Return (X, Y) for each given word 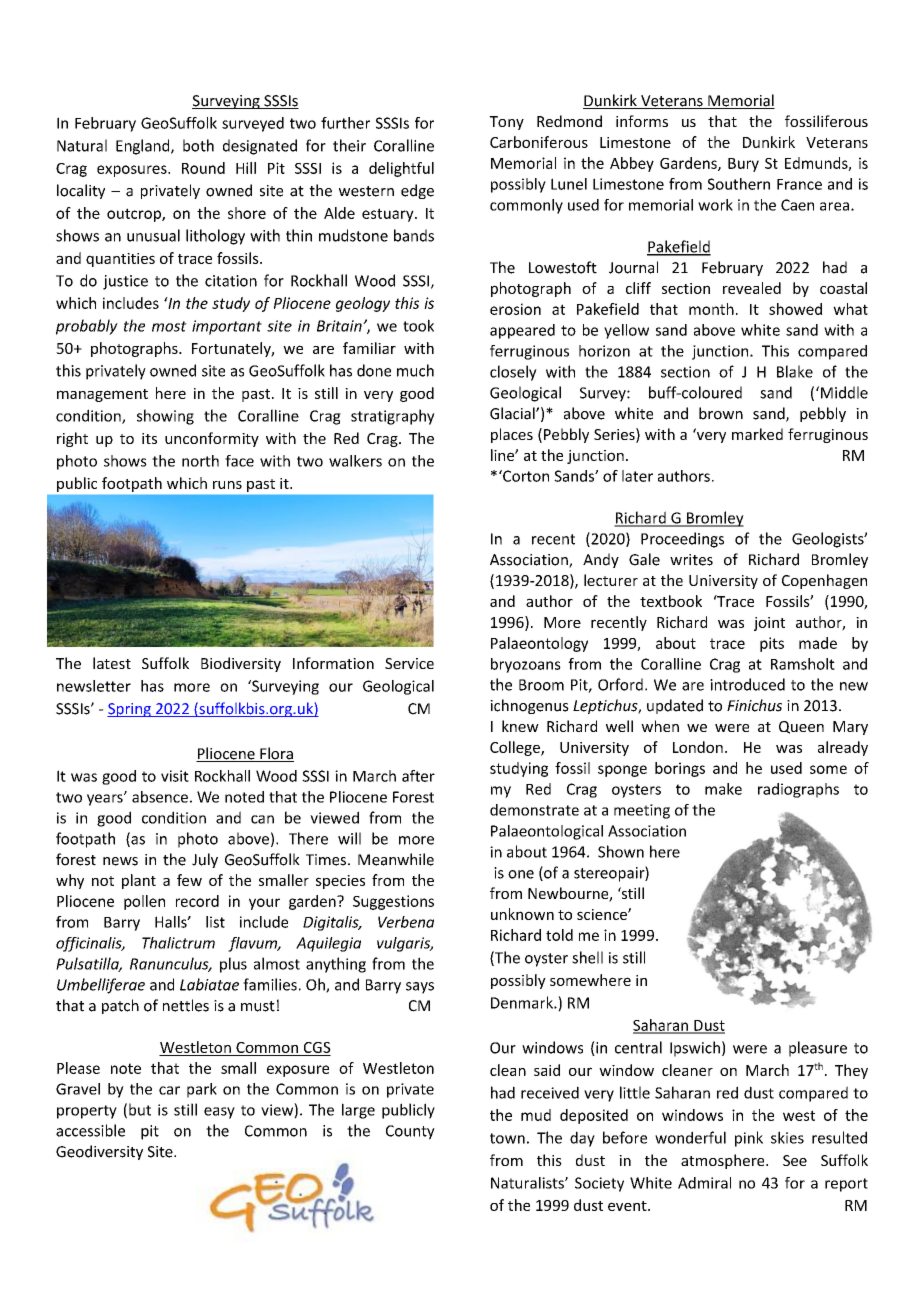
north (200, 461)
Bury (743, 165)
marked (757, 434)
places (512, 435)
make (723, 789)
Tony (506, 123)
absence (160, 797)
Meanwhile (396, 859)
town (507, 1138)
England (144, 147)
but (140, 1109)
